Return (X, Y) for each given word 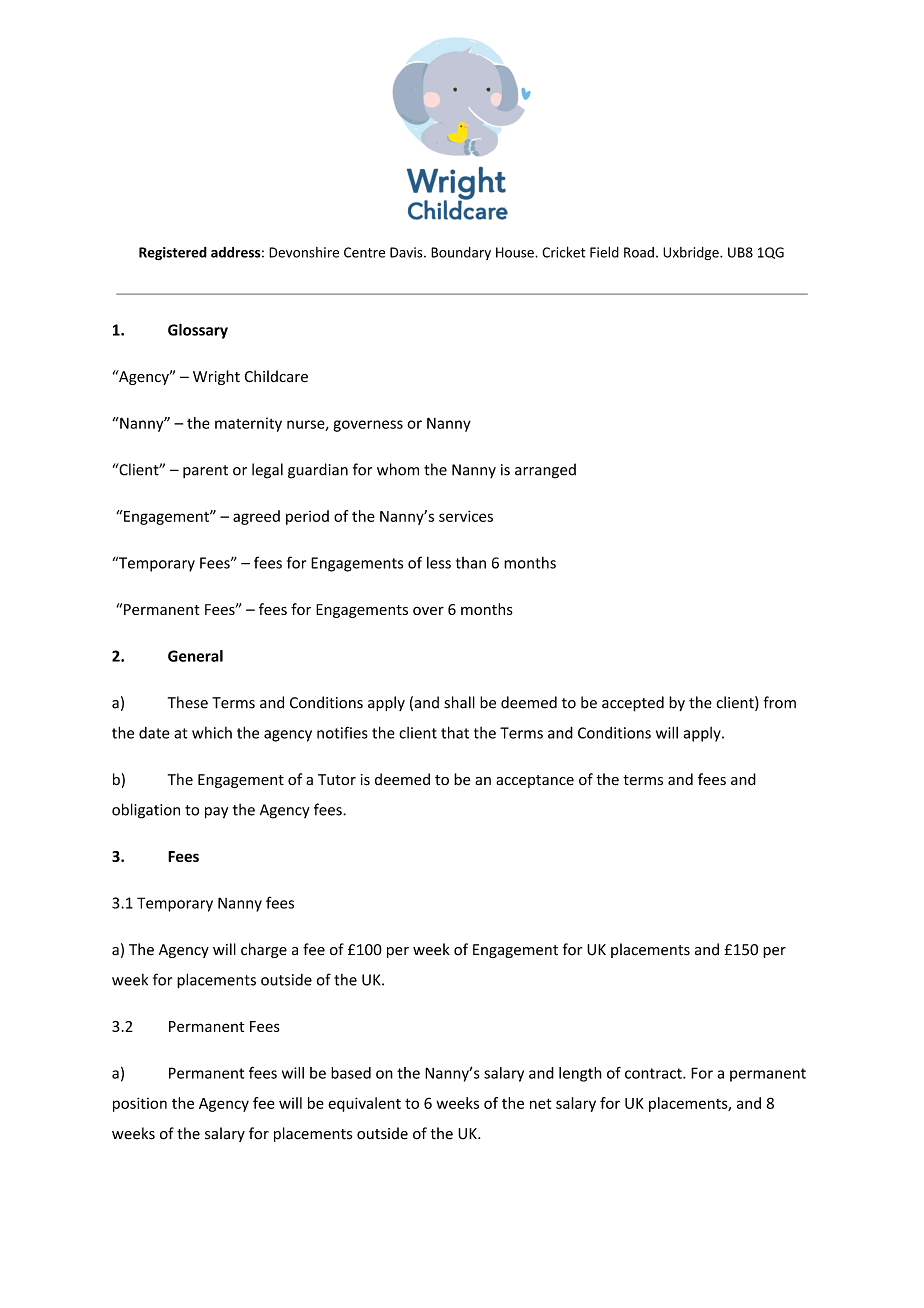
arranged (545, 471)
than (471, 563)
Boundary (461, 253)
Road (639, 252)
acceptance (535, 781)
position (140, 1104)
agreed (256, 517)
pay (216, 813)
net (541, 1103)
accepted (633, 704)
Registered (173, 254)
